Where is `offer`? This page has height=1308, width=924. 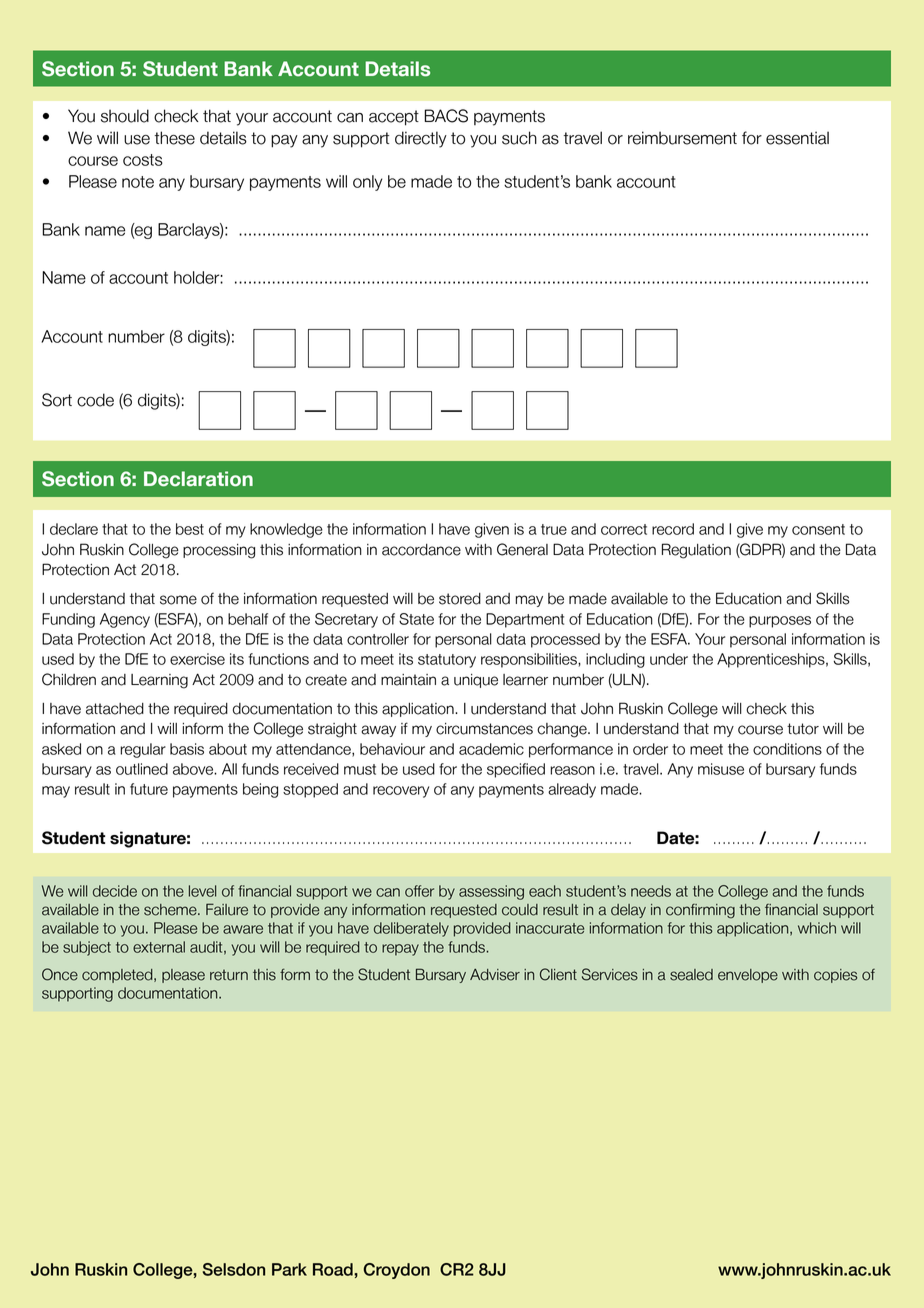
offer is located at coordinates (419, 891).
